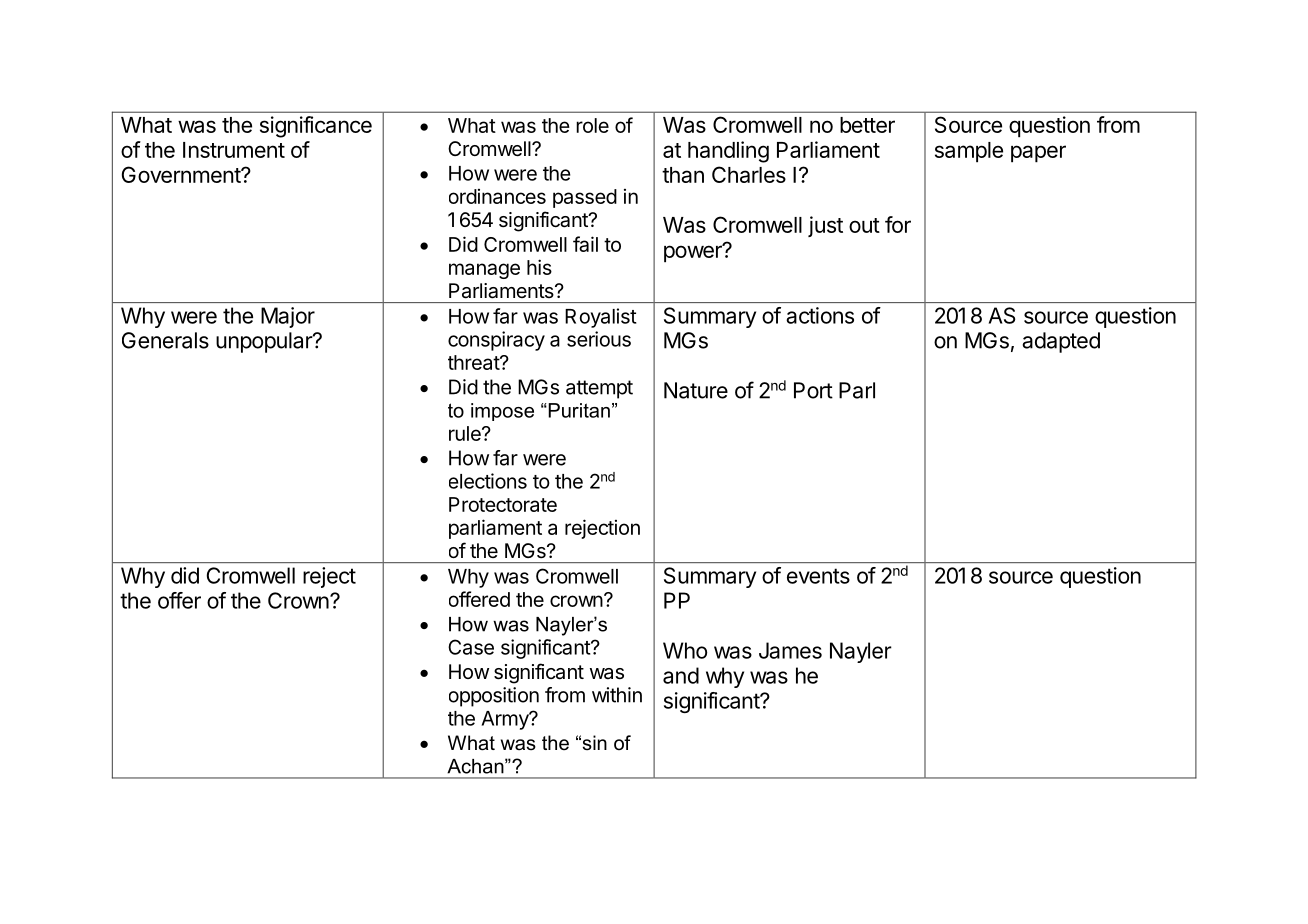 This document has height=924, width=1308. I want to click on opposition, so click(494, 697).
